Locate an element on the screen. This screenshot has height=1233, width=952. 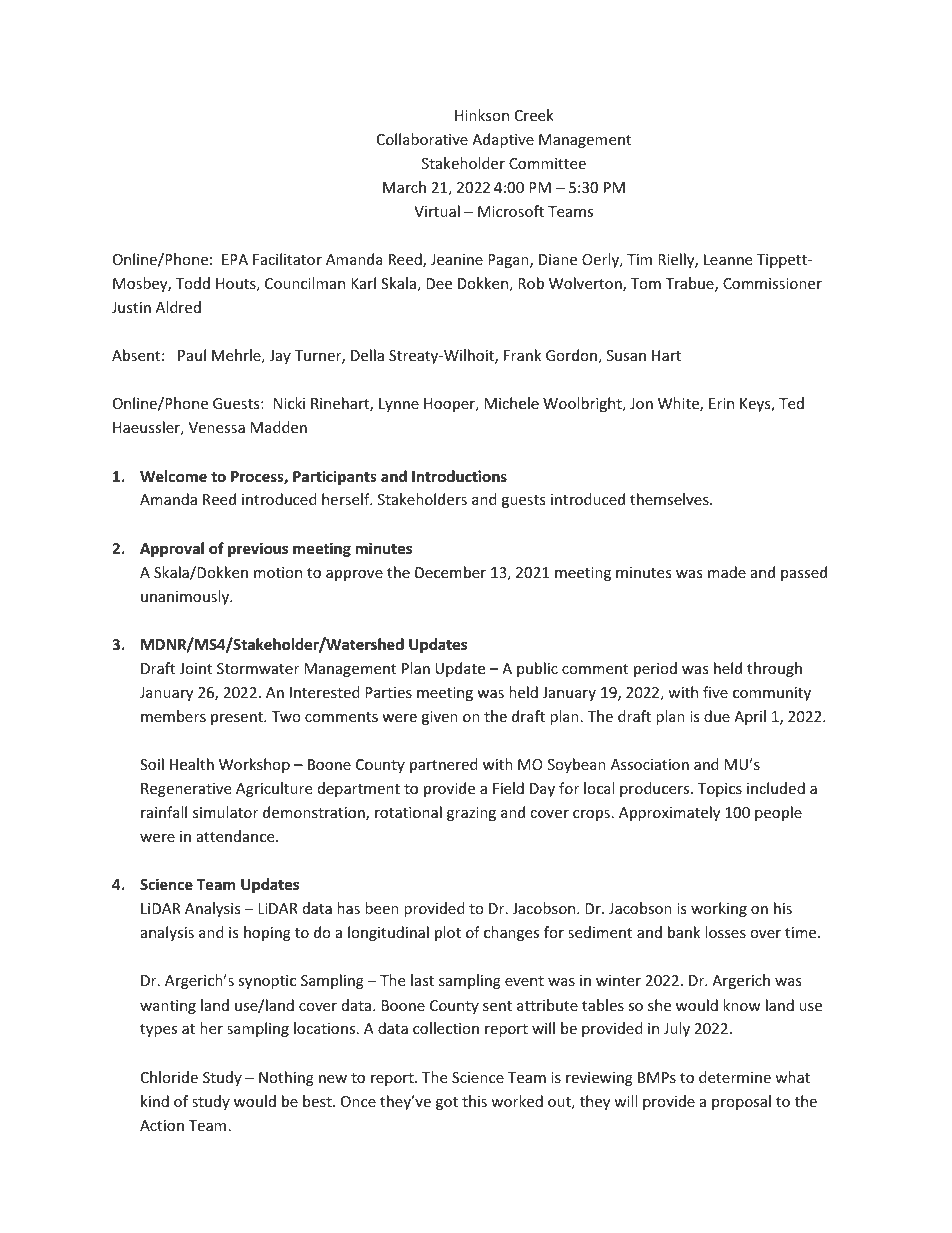
Leanne is located at coordinates (728, 259).
